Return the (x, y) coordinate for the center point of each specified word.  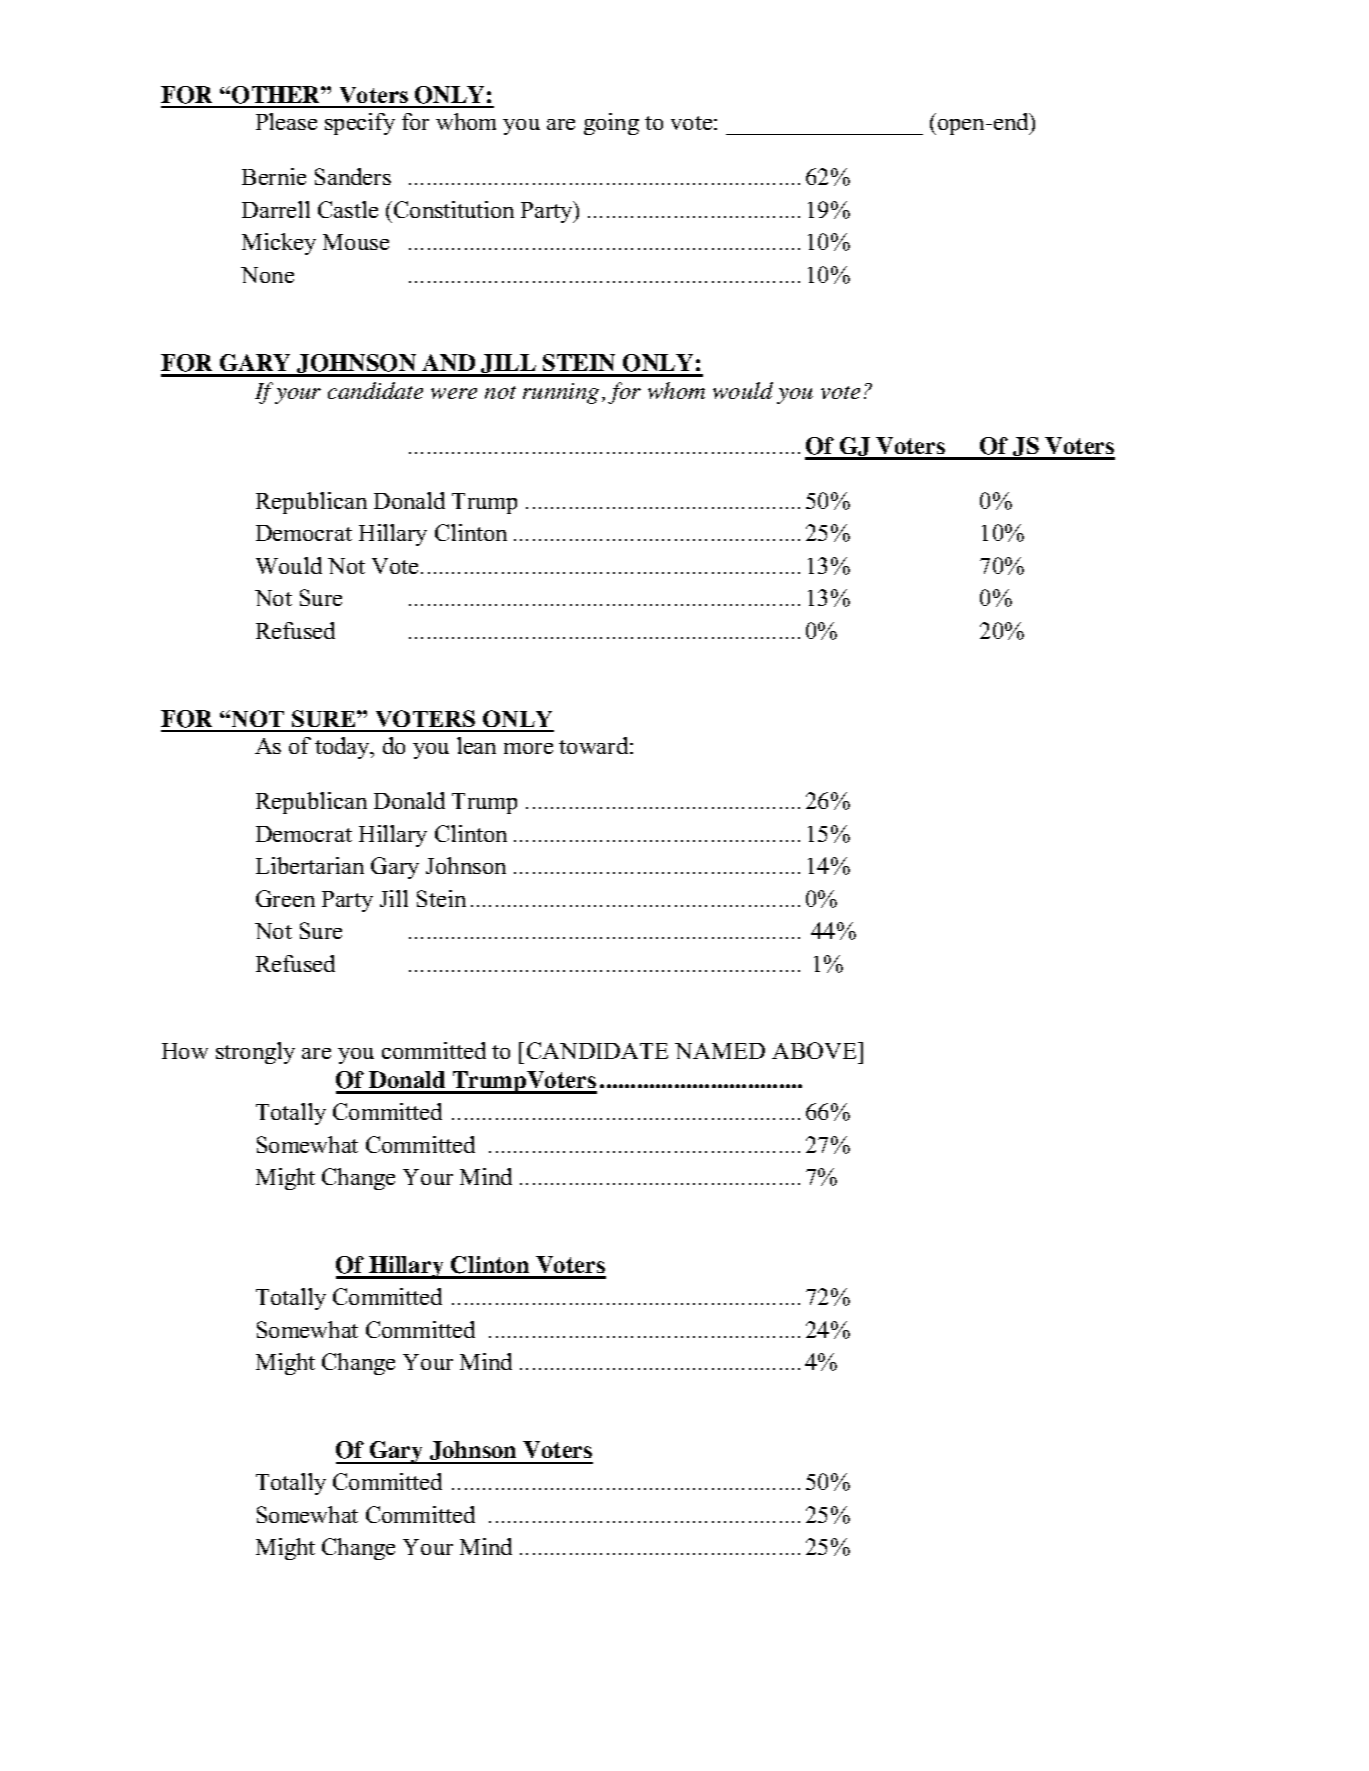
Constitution (454, 209)
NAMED (720, 1051)
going (611, 124)
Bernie (274, 176)
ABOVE (815, 1050)
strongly (255, 1053)
